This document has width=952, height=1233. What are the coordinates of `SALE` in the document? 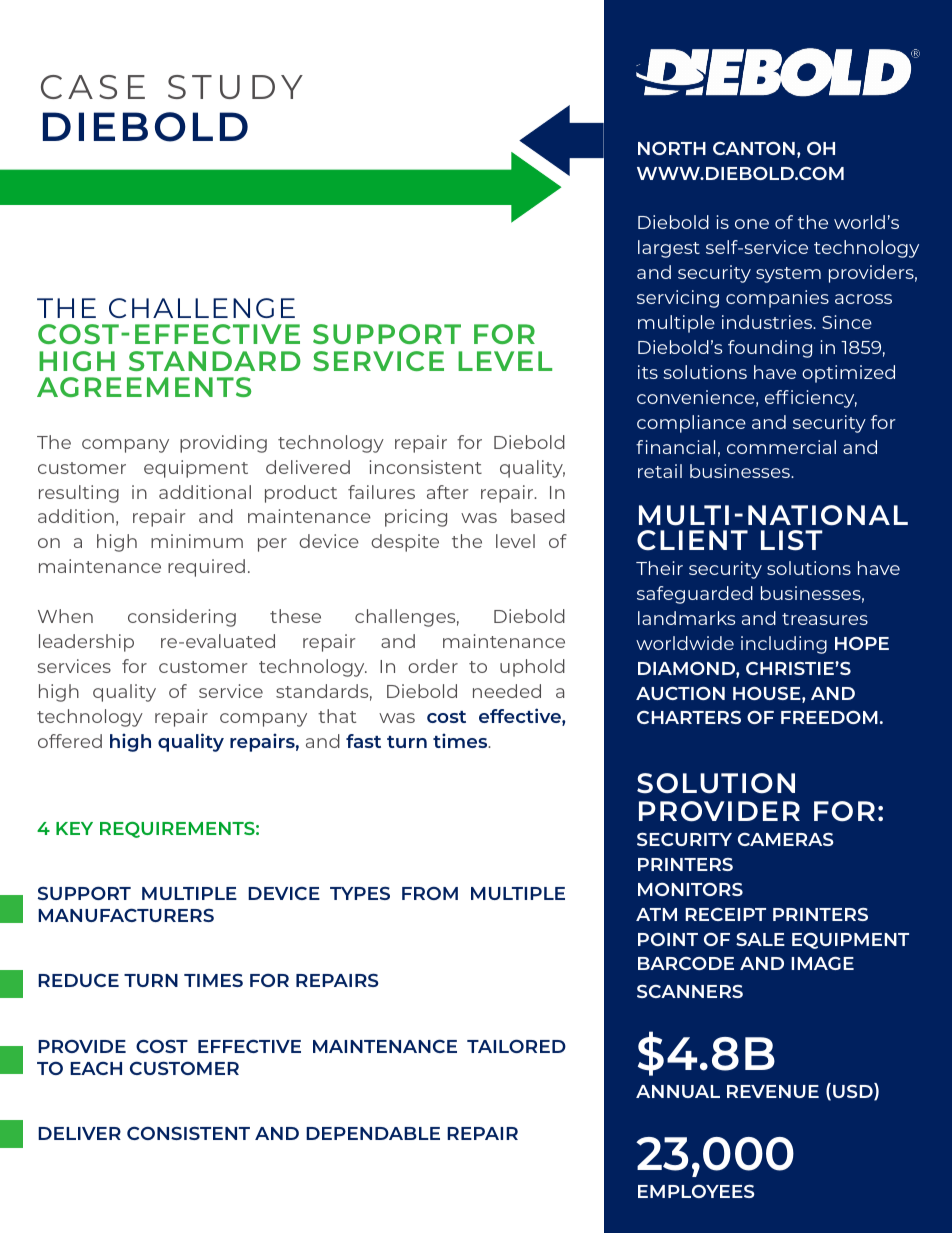 It's located at (760, 939).
